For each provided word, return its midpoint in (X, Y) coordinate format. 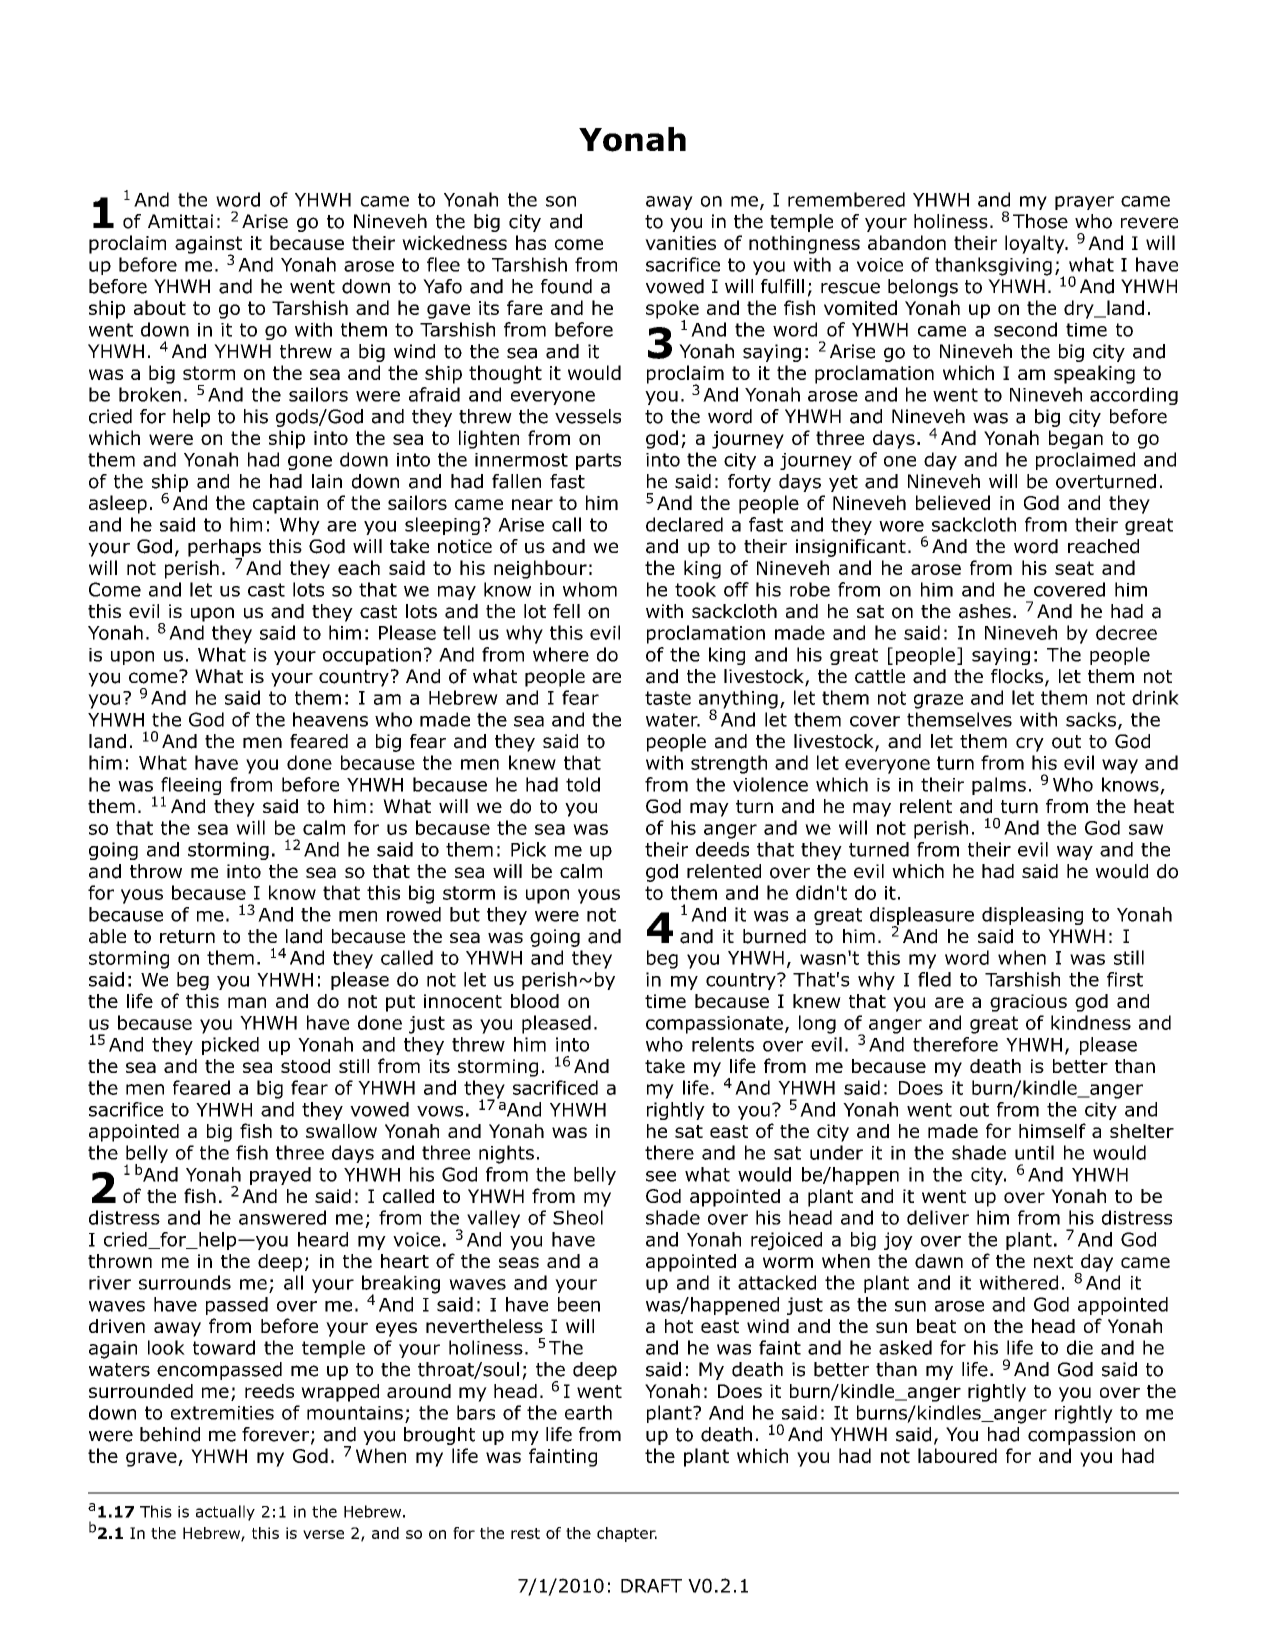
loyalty (1036, 244)
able (107, 936)
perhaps (224, 549)
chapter (627, 1534)
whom (590, 589)
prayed (280, 1176)
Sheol (578, 1217)
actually (225, 1513)
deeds (722, 849)
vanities (680, 243)
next (1053, 1261)
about (160, 307)
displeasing (1032, 916)
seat (1074, 568)
